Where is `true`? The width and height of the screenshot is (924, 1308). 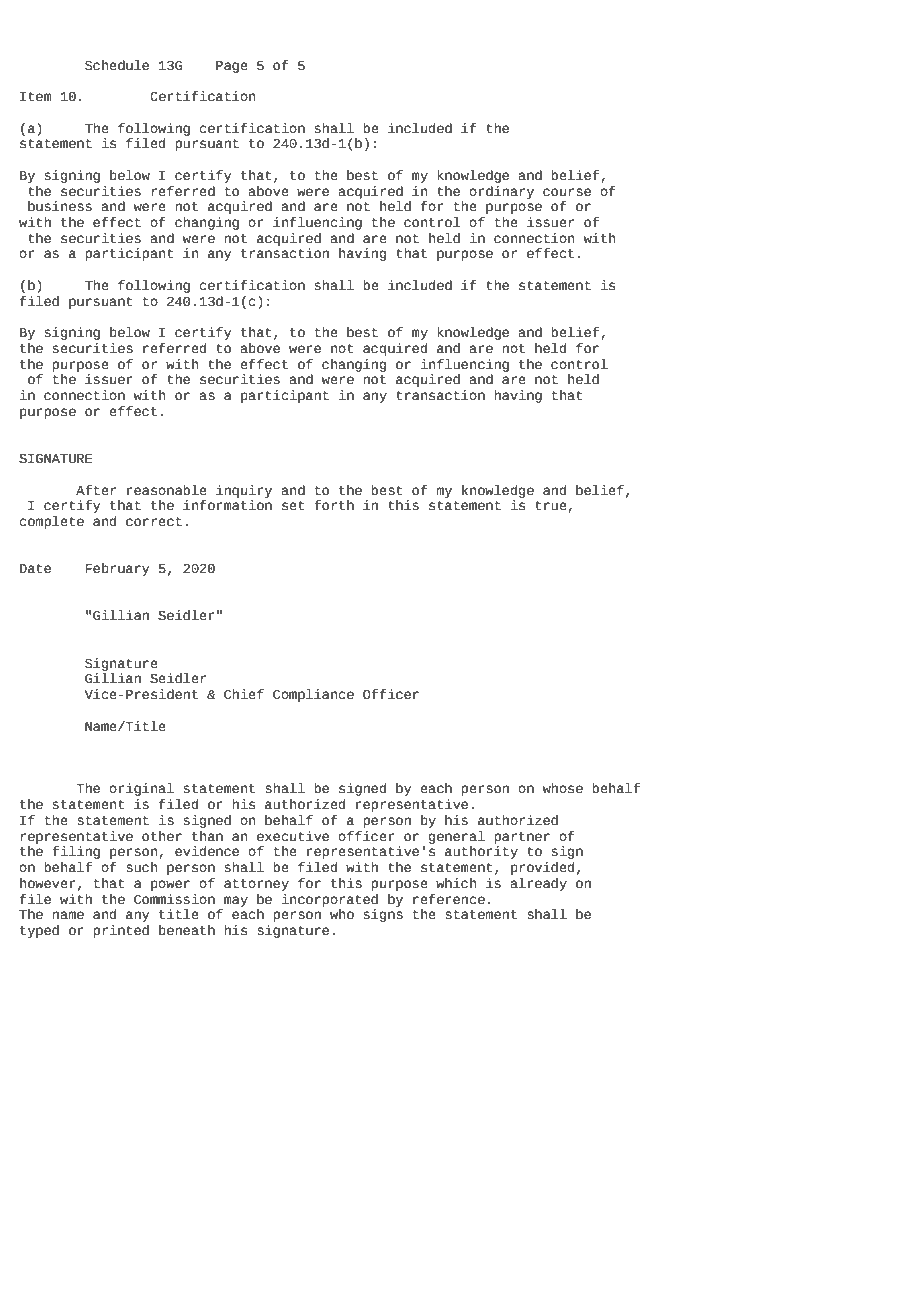 true is located at coordinates (551, 506).
